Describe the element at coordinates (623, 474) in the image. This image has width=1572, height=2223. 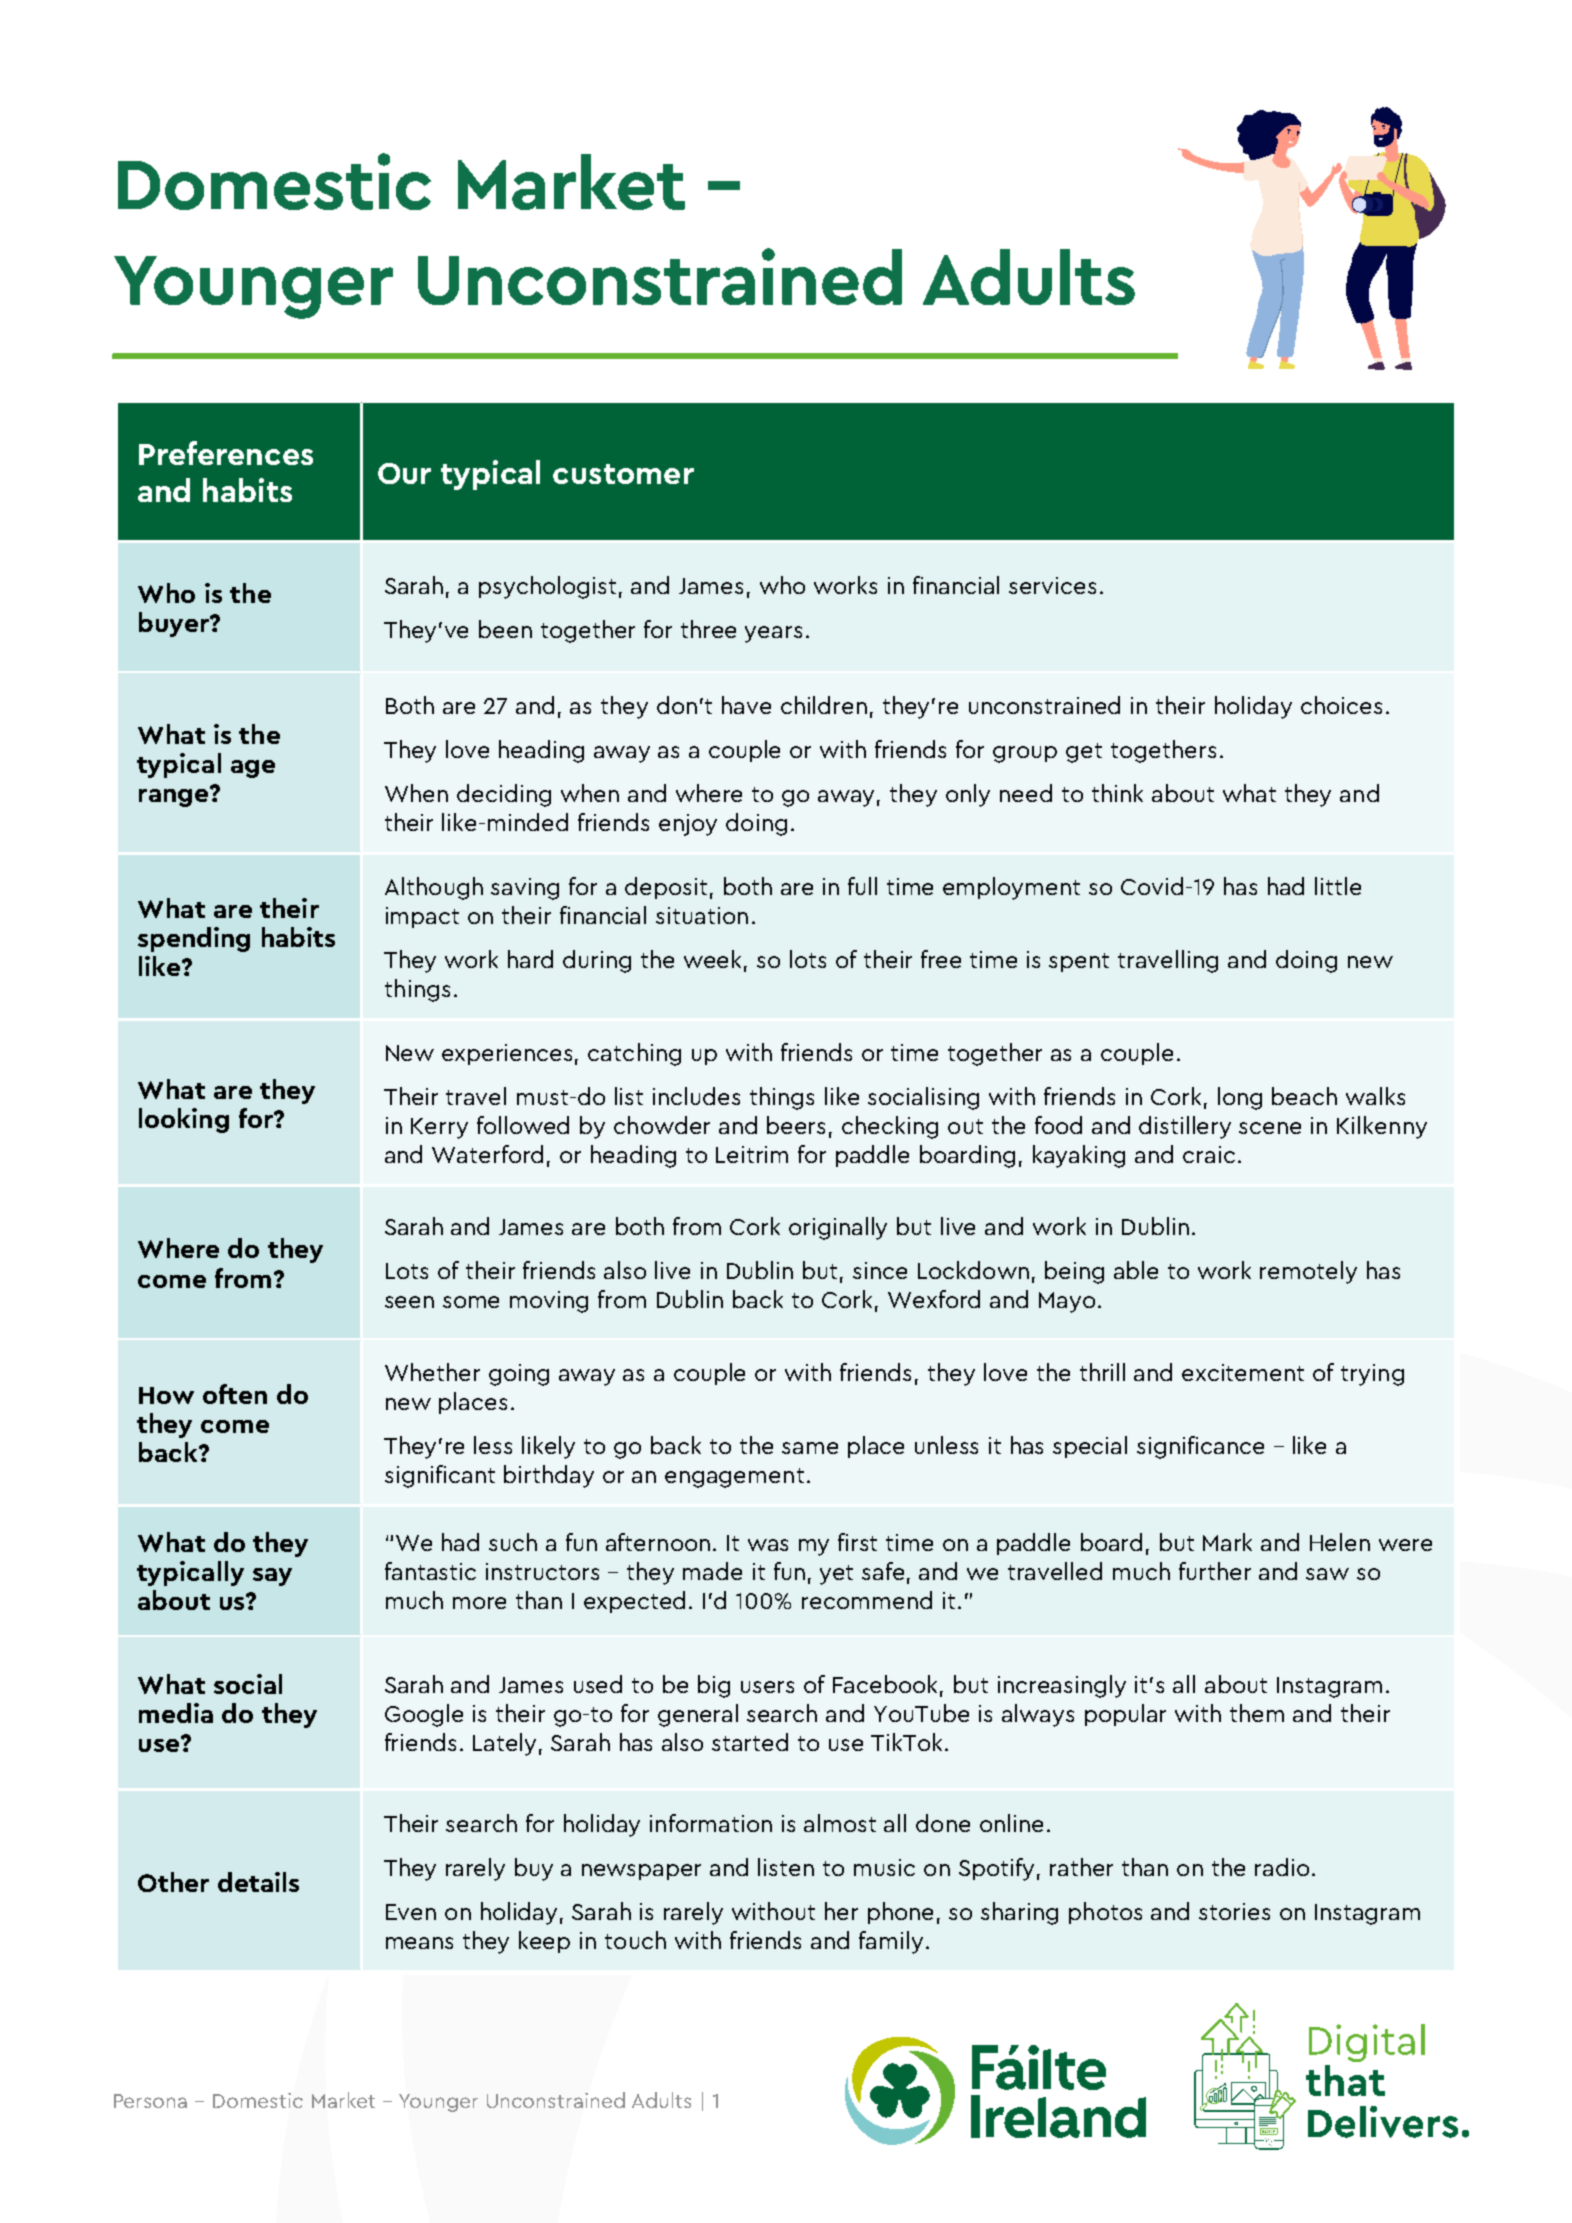
I see `customer` at that location.
